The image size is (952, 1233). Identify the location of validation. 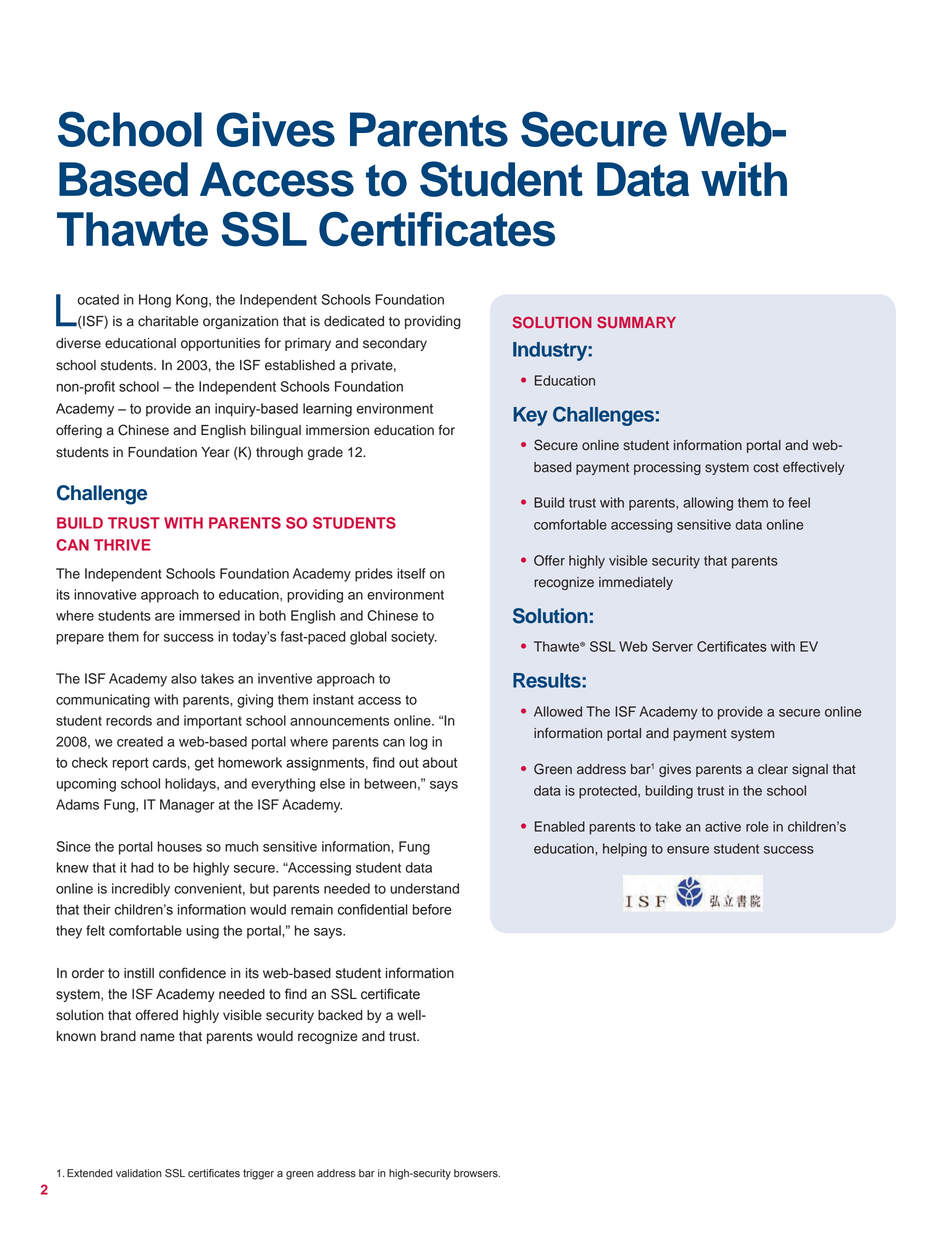
(139, 1173).
